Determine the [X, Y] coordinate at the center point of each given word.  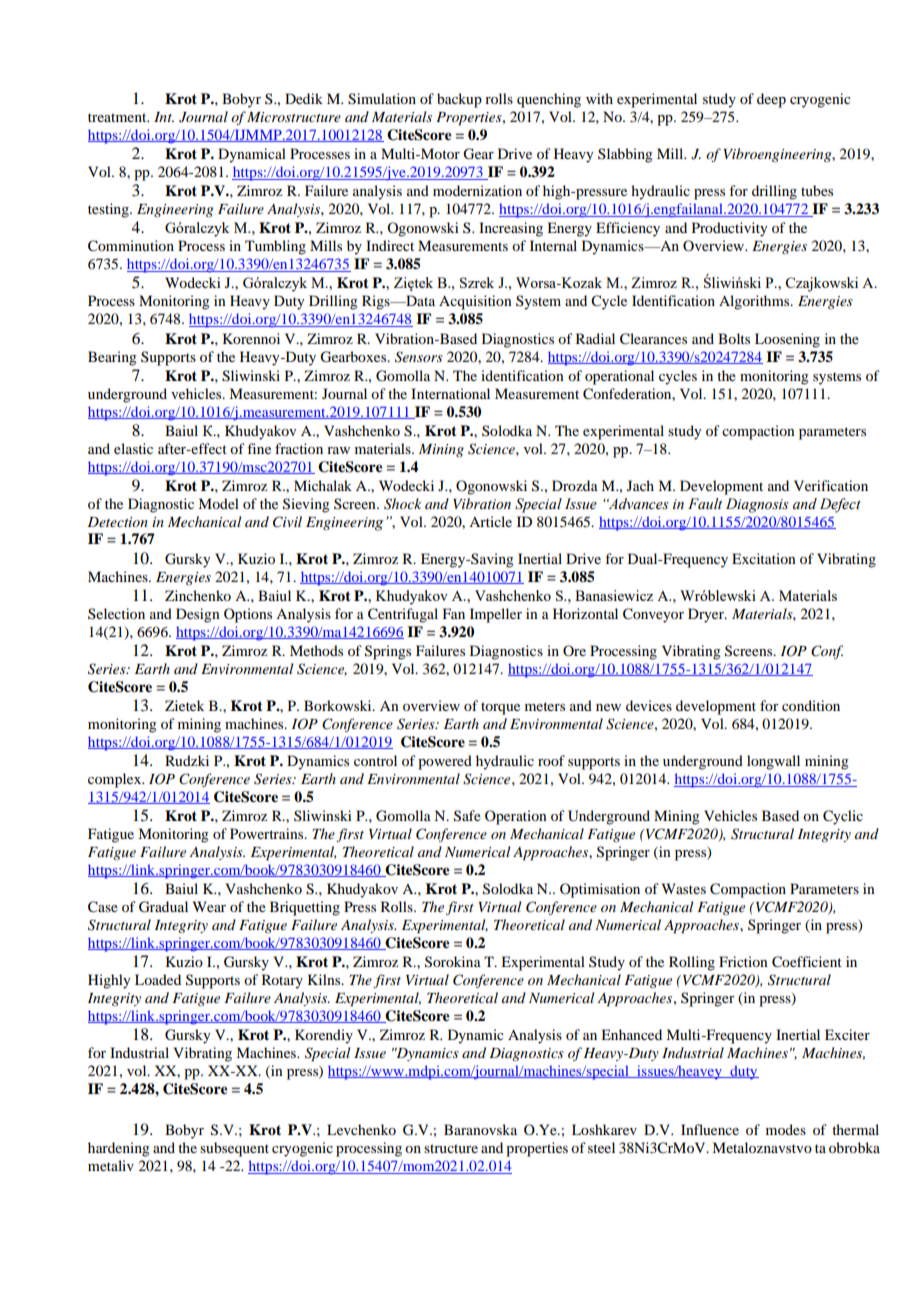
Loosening [787, 340]
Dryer [707, 615]
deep [771, 100]
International [450, 393]
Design [198, 615]
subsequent [234, 1149]
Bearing [112, 358]
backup [459, 100]
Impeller [496, 615]
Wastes [684, 888]
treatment [118, 117]
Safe [467, 816]
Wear [209, 906]
